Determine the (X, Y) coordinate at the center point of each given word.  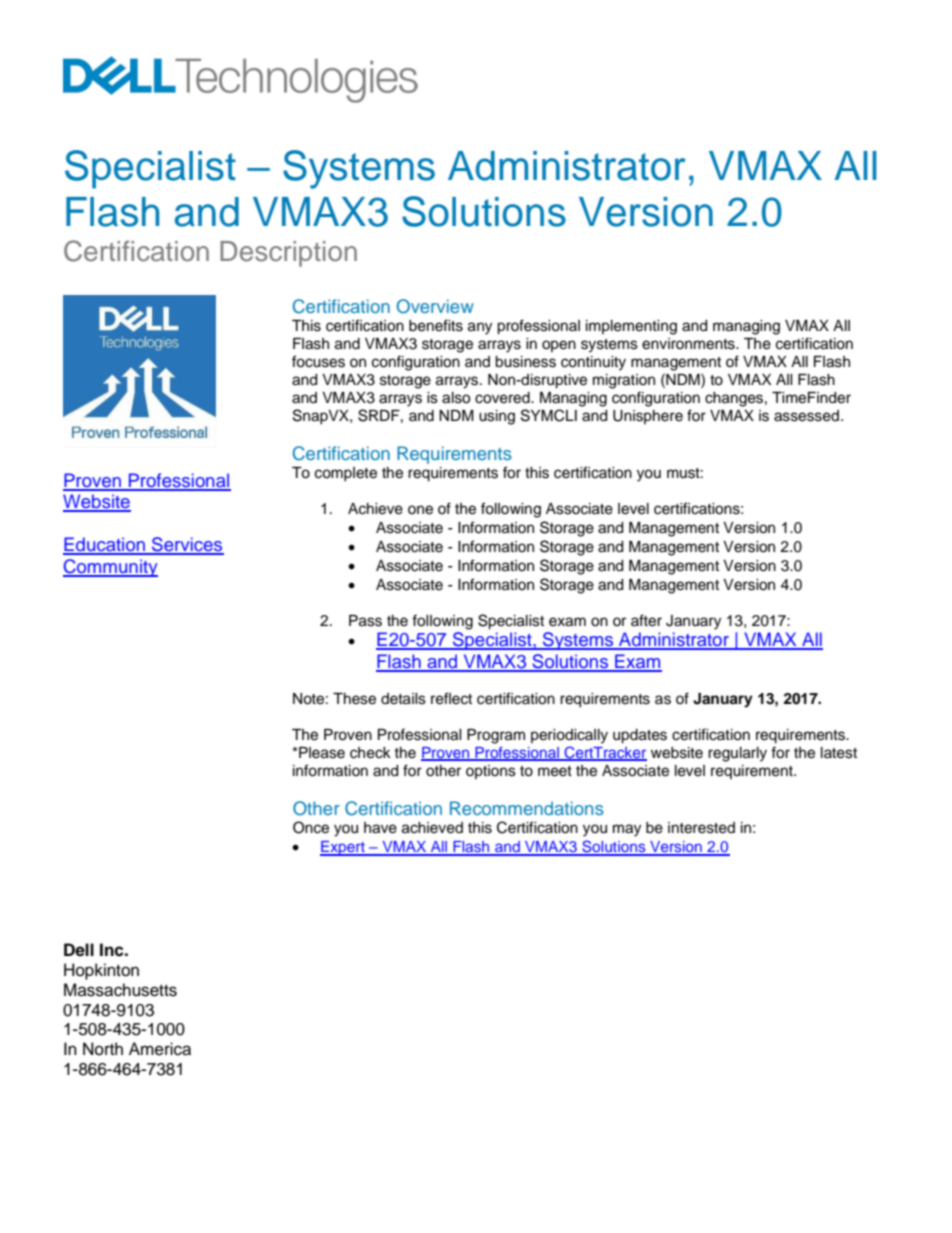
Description (288, 254)
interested (701, 828)
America (160, 1049)
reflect (451, 698)
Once (311, 827)
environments (689, 344)
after (646, 620)
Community (110, 568)
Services (187, 545)
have (380, 828)
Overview (435, 306)
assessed (806, 416)
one (420, 510)
